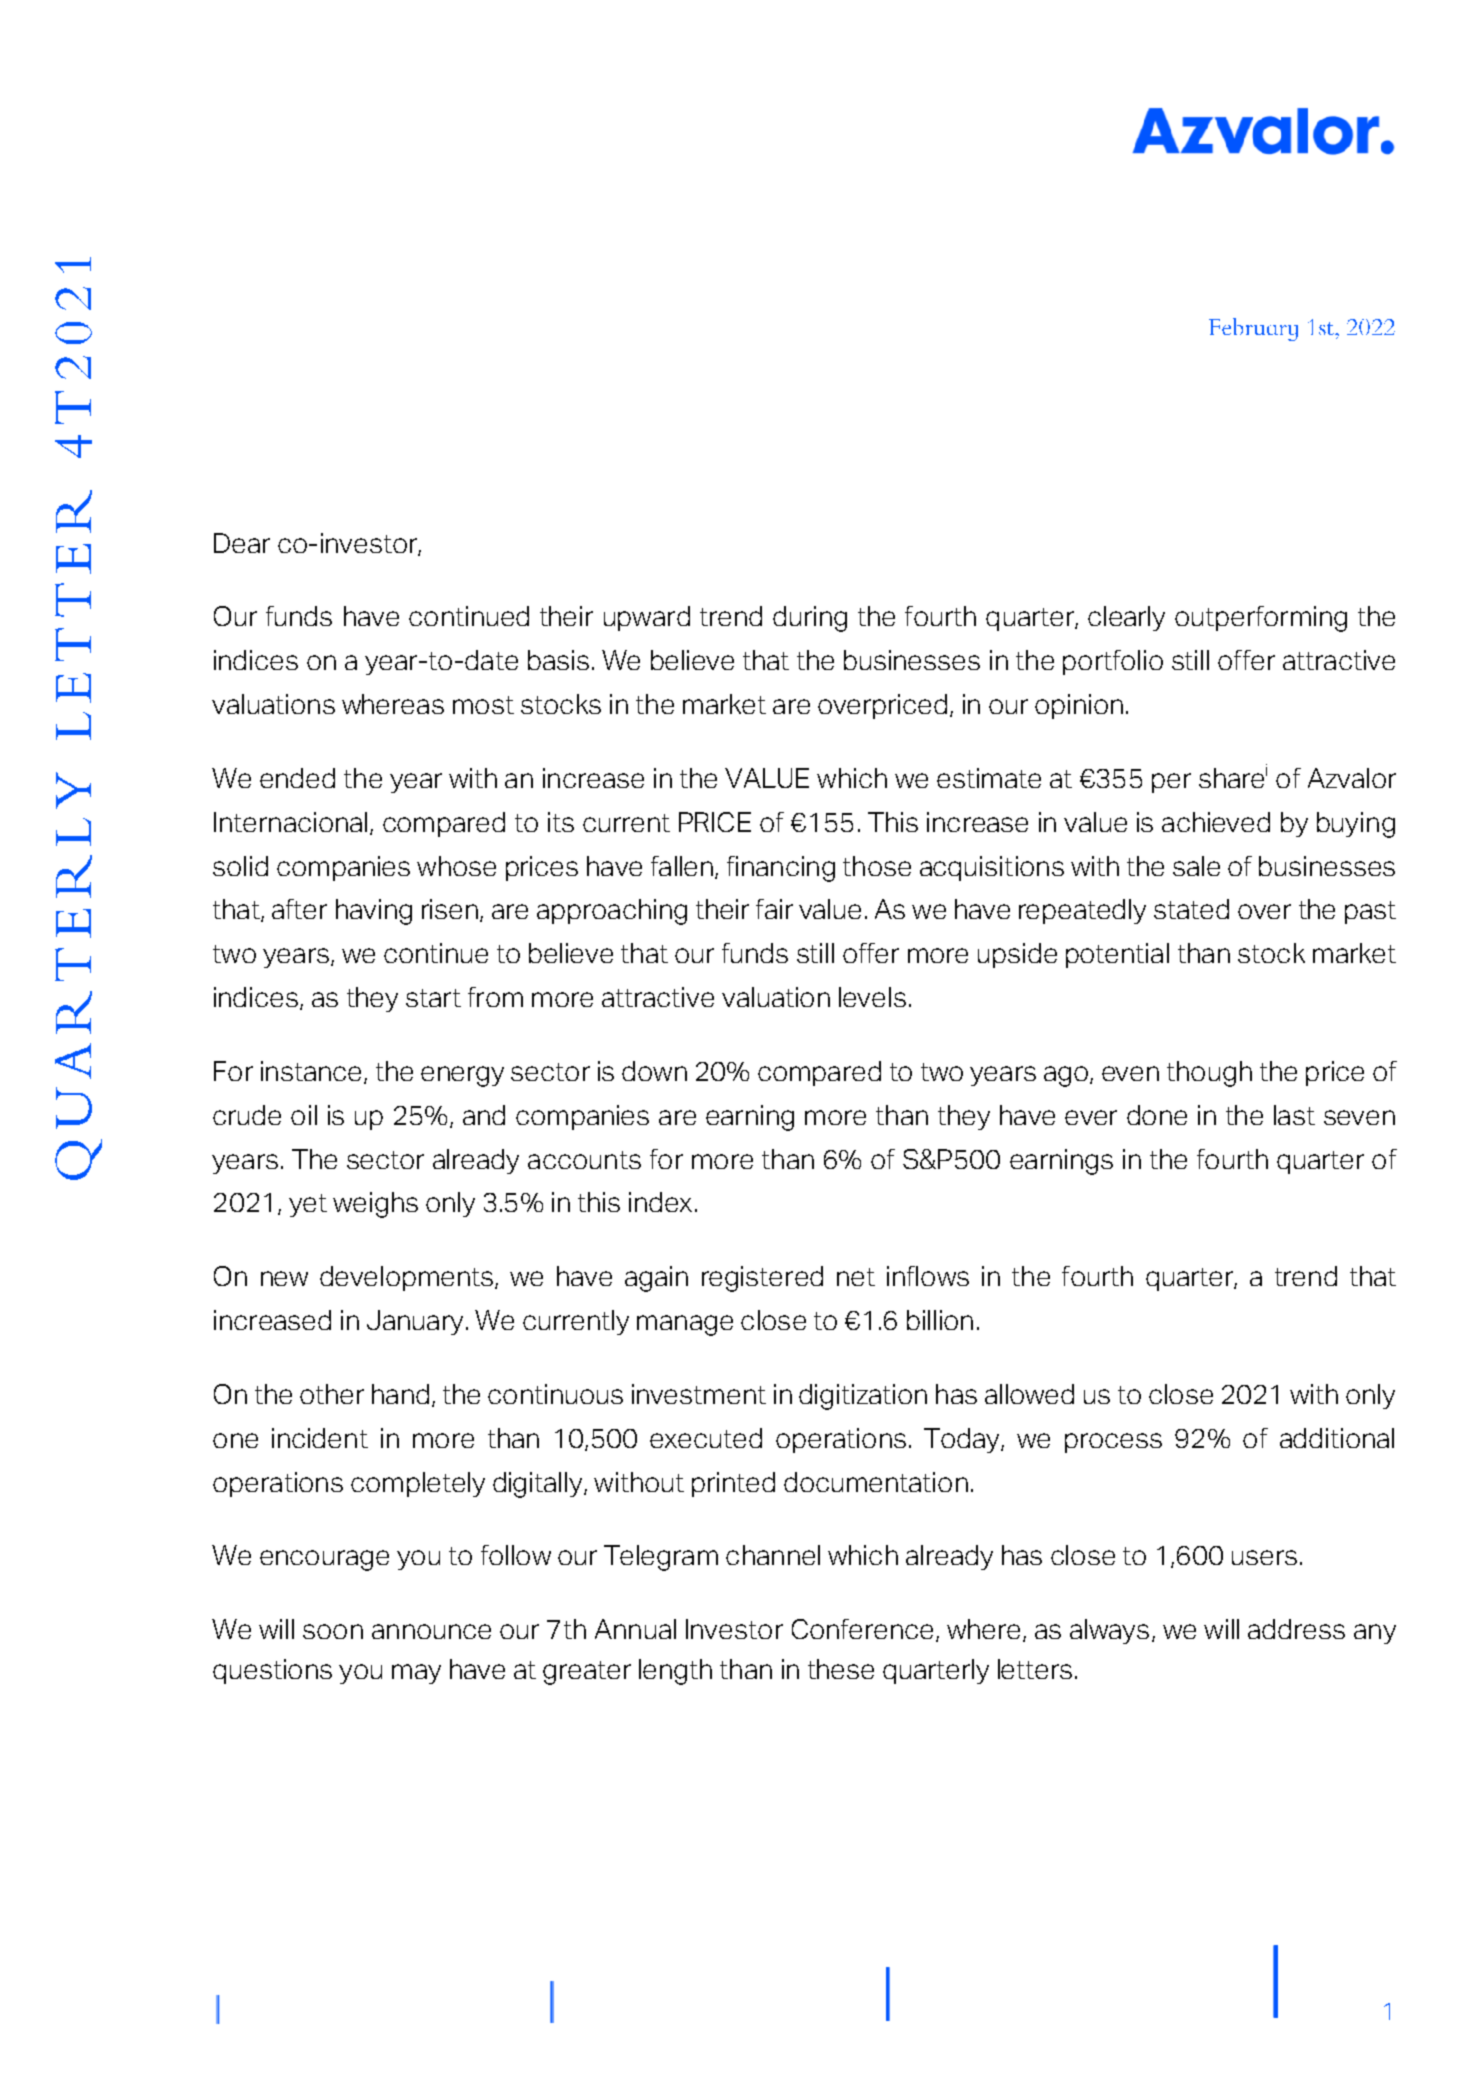 This page has width=1483, height=2098. I want to click on allowed, so click(1029, 1394).
